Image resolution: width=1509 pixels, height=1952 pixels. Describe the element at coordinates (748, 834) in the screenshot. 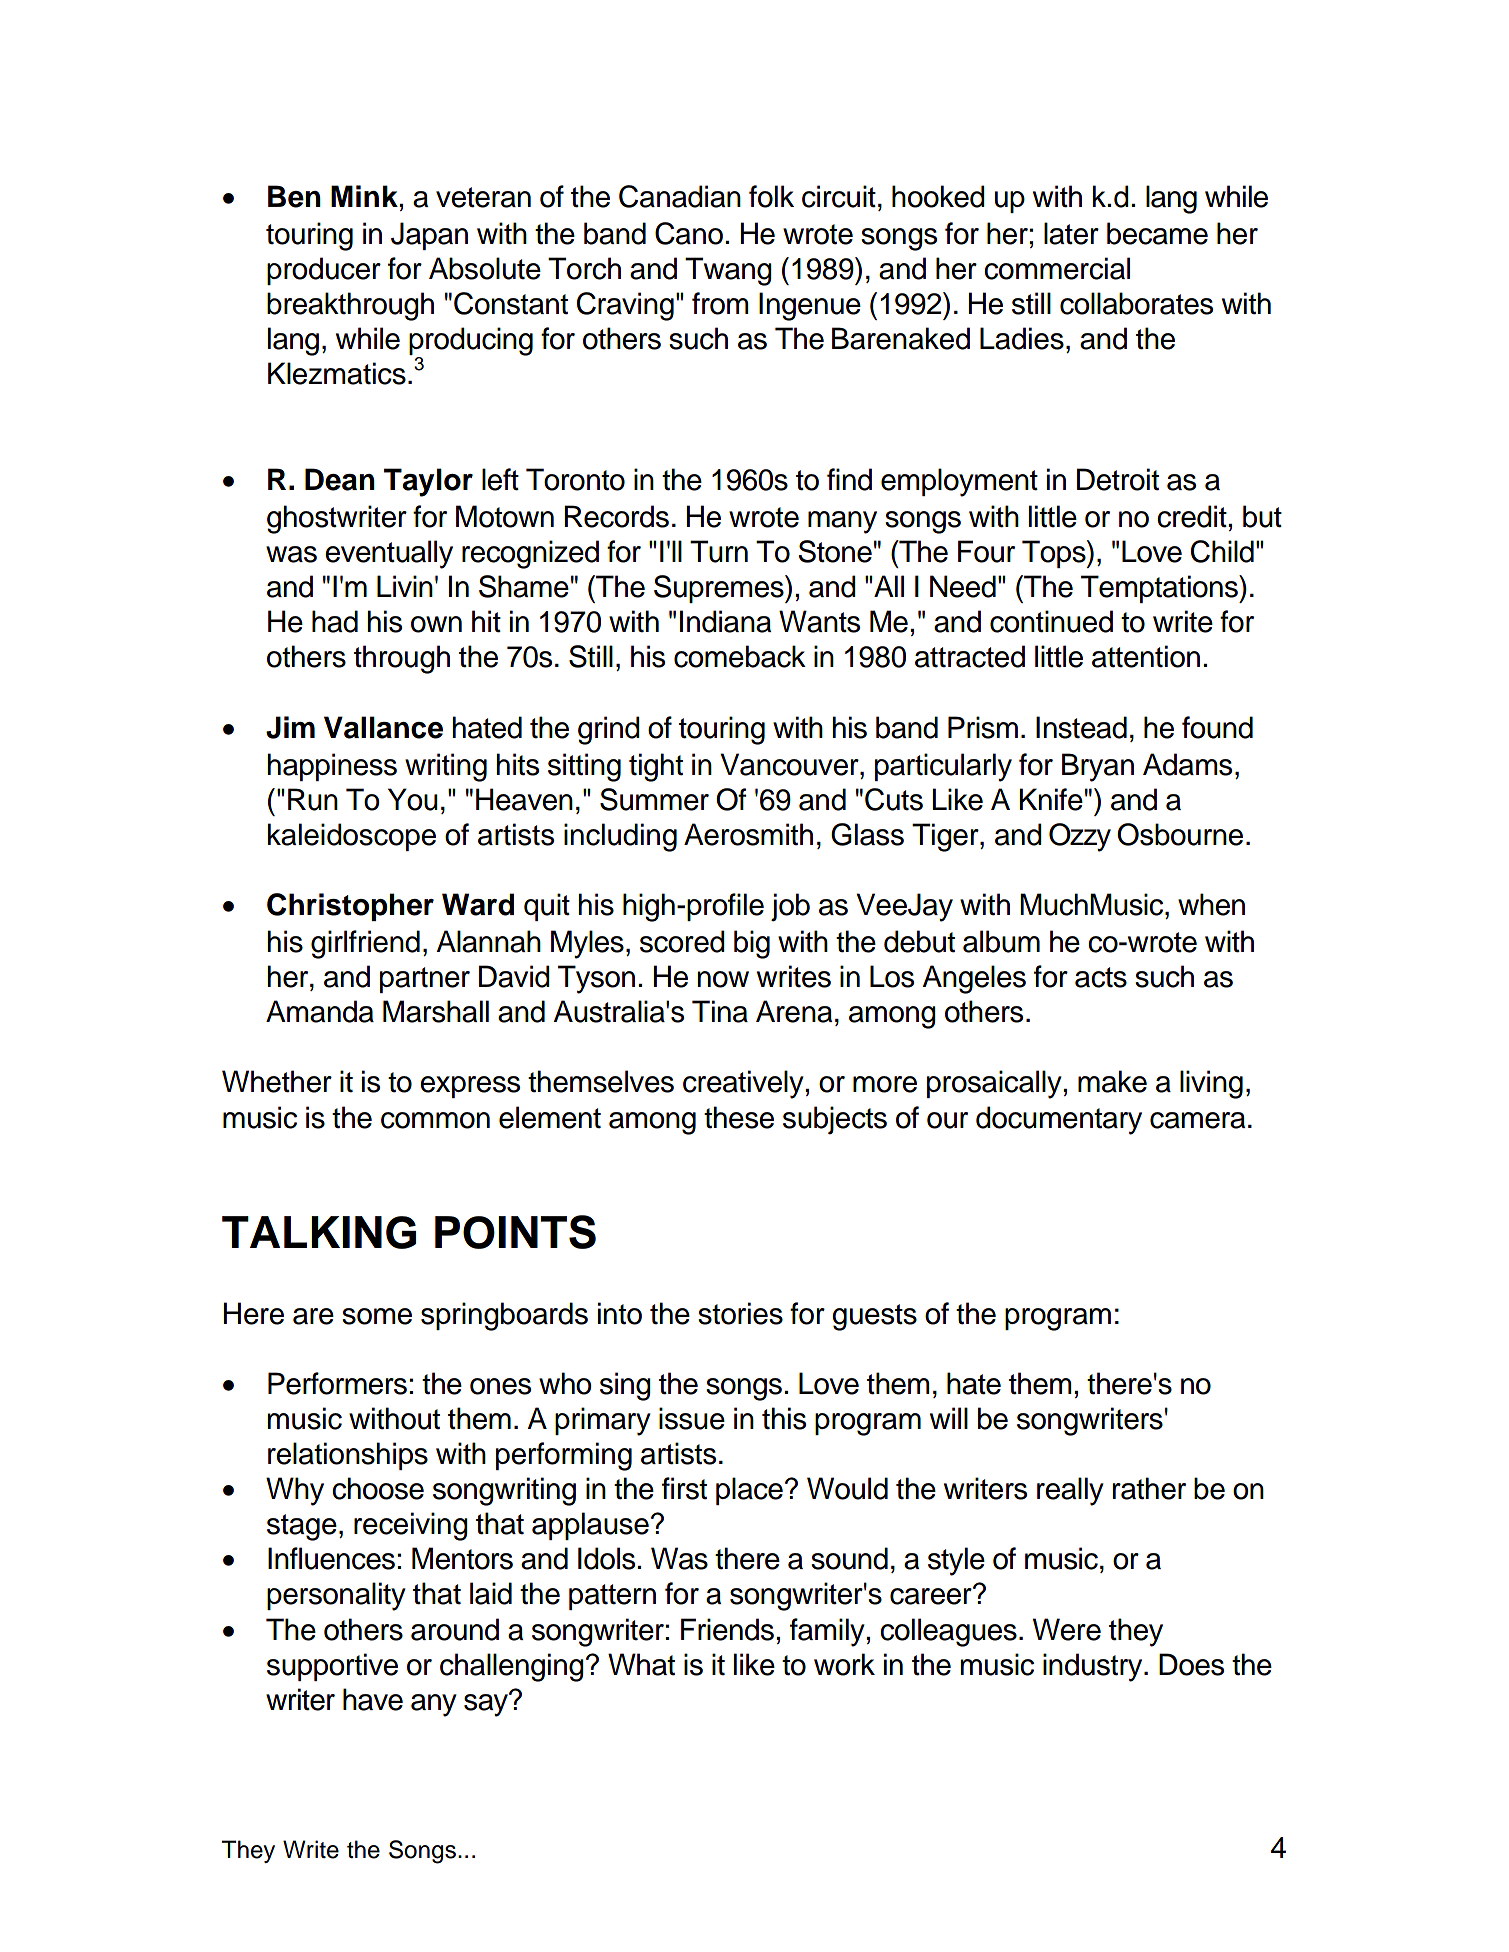

I see `Aerosmith` at that location.
